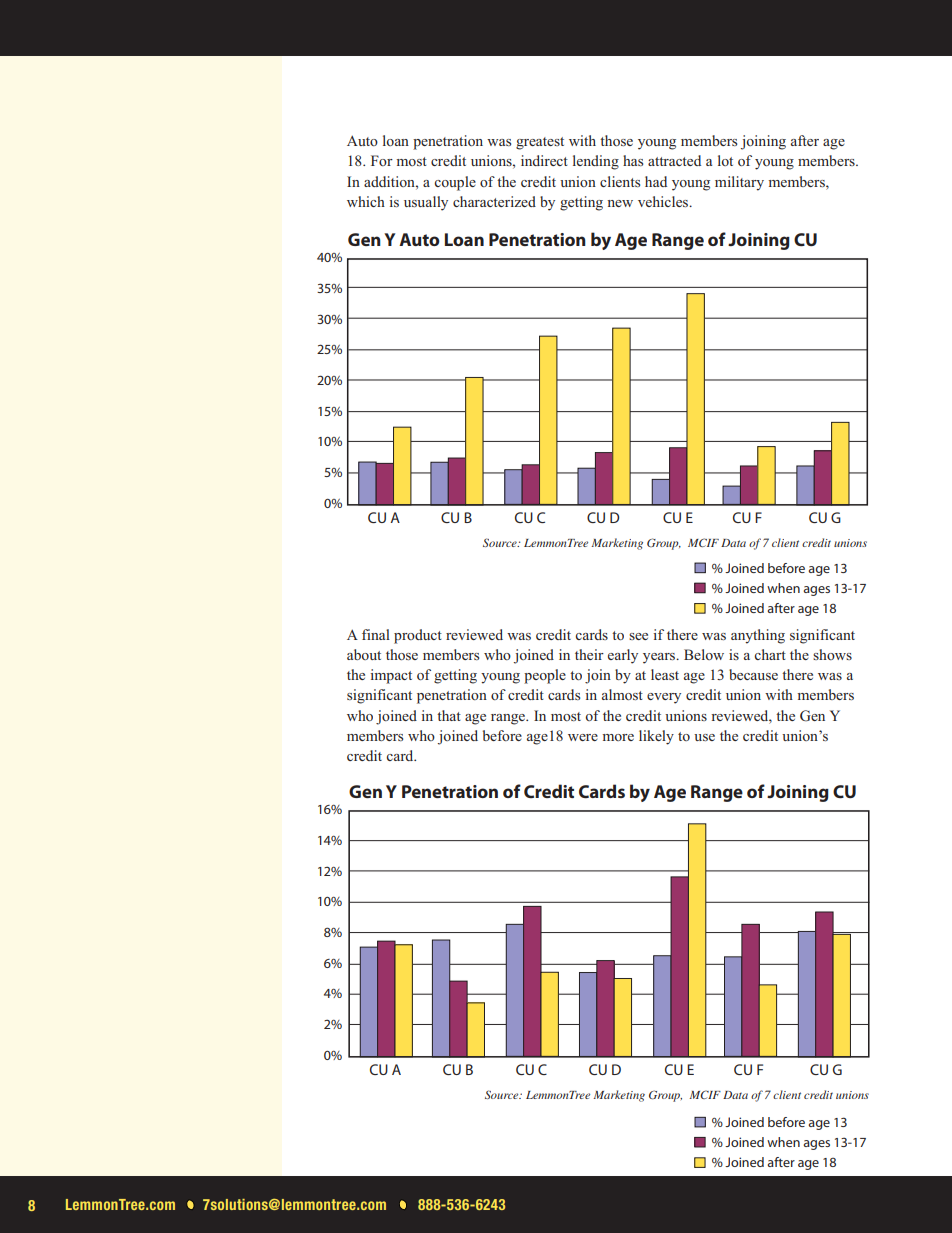 The image size is (952, 1233). Describe the element at coordinates (758, 636) in the screenshot. I see `anything` at that location.
